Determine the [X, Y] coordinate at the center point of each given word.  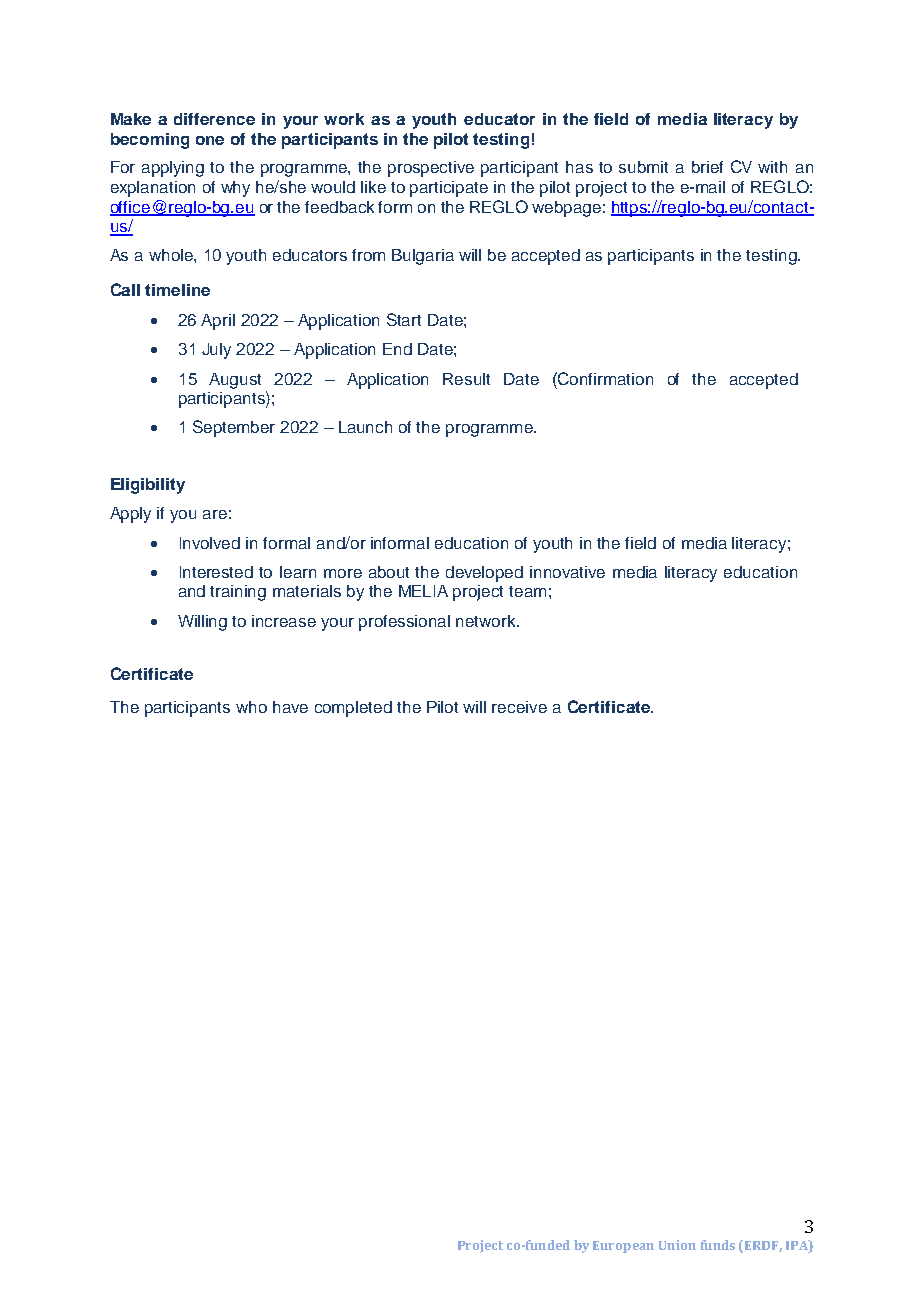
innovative [567, 572]
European [623, 1247]
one [210, 140]
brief [707, 167]
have [290, 707]
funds [718, 1245]
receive [519, 707]
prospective [431, 169]
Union [677, 1245]
